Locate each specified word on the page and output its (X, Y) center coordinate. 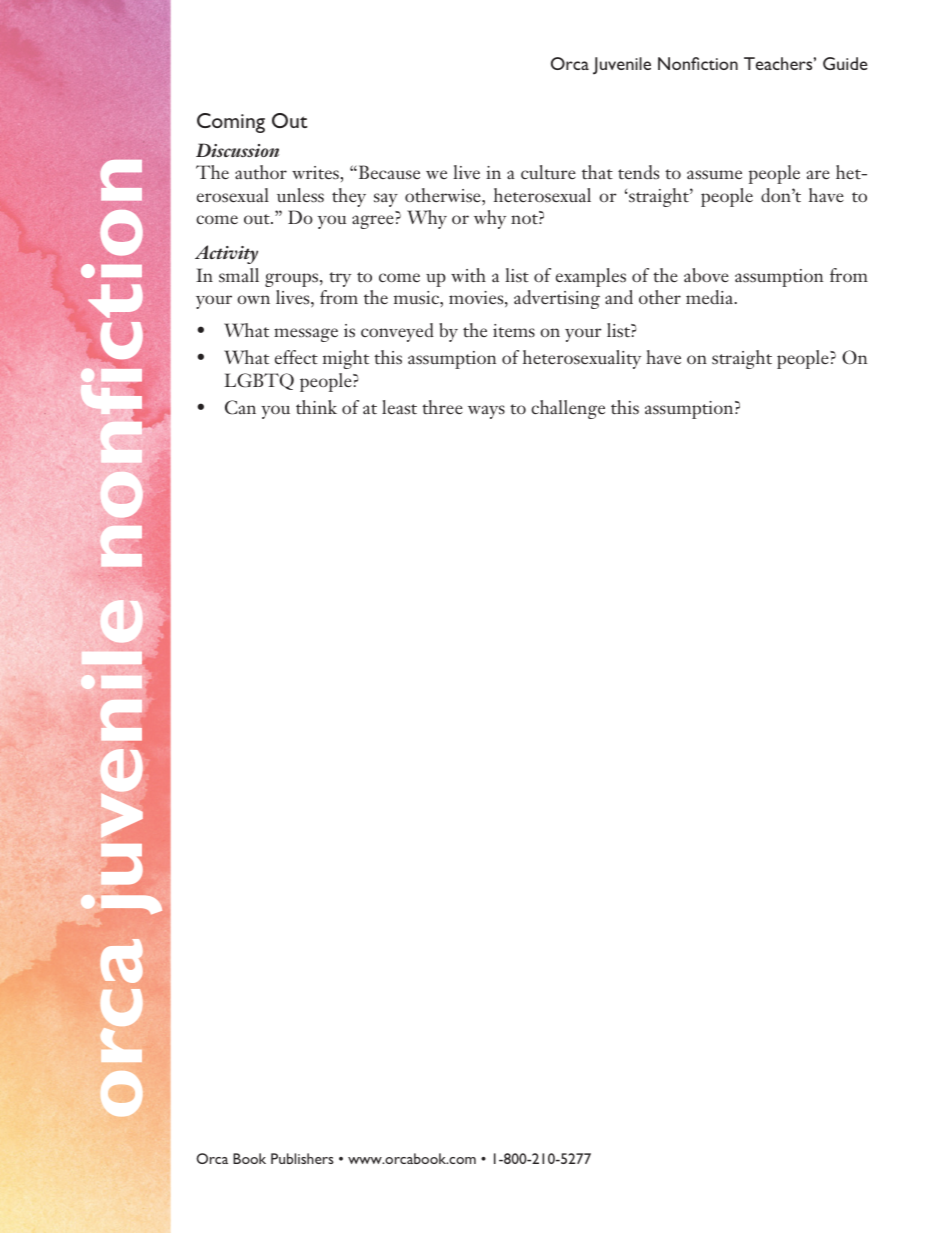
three (442, 407)
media (711, 297)
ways (486, 412)
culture (548, 172)
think (316, 407)
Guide (845, 63)
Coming (231, 123)
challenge (568, 409)
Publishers (302, 1158)
